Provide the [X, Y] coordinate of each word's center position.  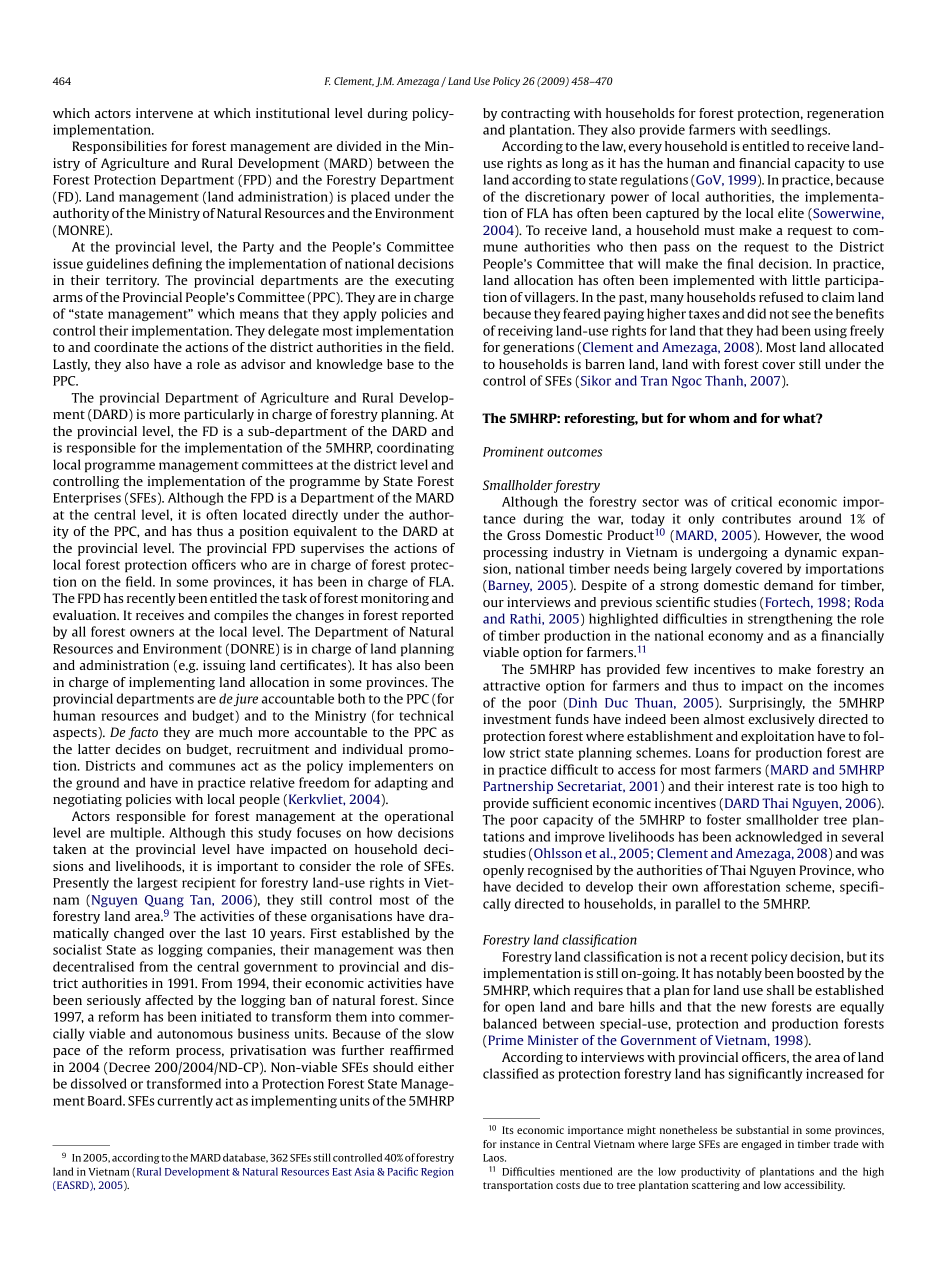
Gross [523, 535]
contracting [535, 114]
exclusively [781, 720]
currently [185, 1101]
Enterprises [87, 498]
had [767, 330]
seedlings [800, 130]
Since [438, 1000]
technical [426, 715]
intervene [164, 113]
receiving [525, 331]
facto [143, 733]
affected [169, 1000]
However [793, 536]
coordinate [126, 347]
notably [739, 974]
